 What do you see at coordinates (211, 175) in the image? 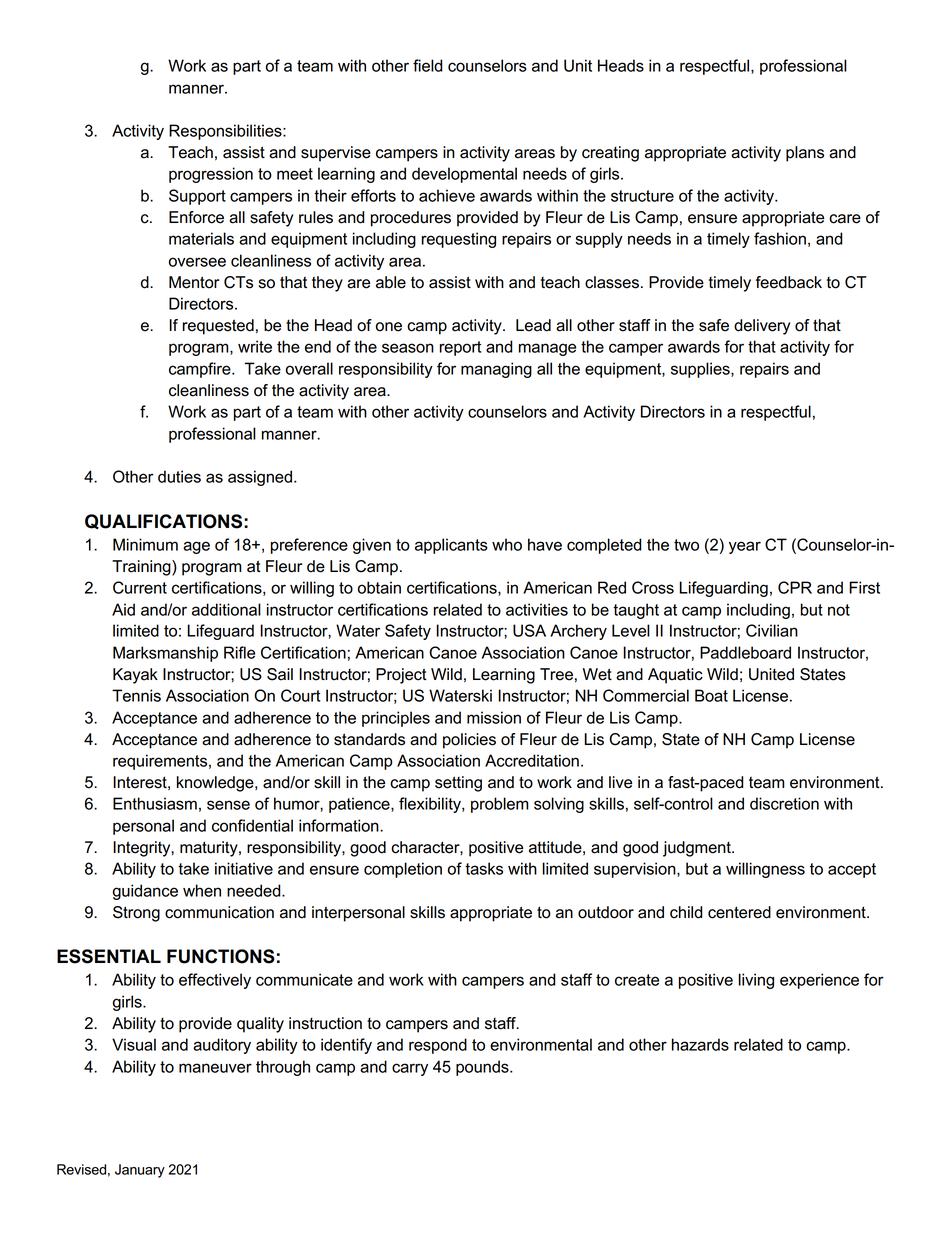
I see `progression` at bounding box center [211, 175].
